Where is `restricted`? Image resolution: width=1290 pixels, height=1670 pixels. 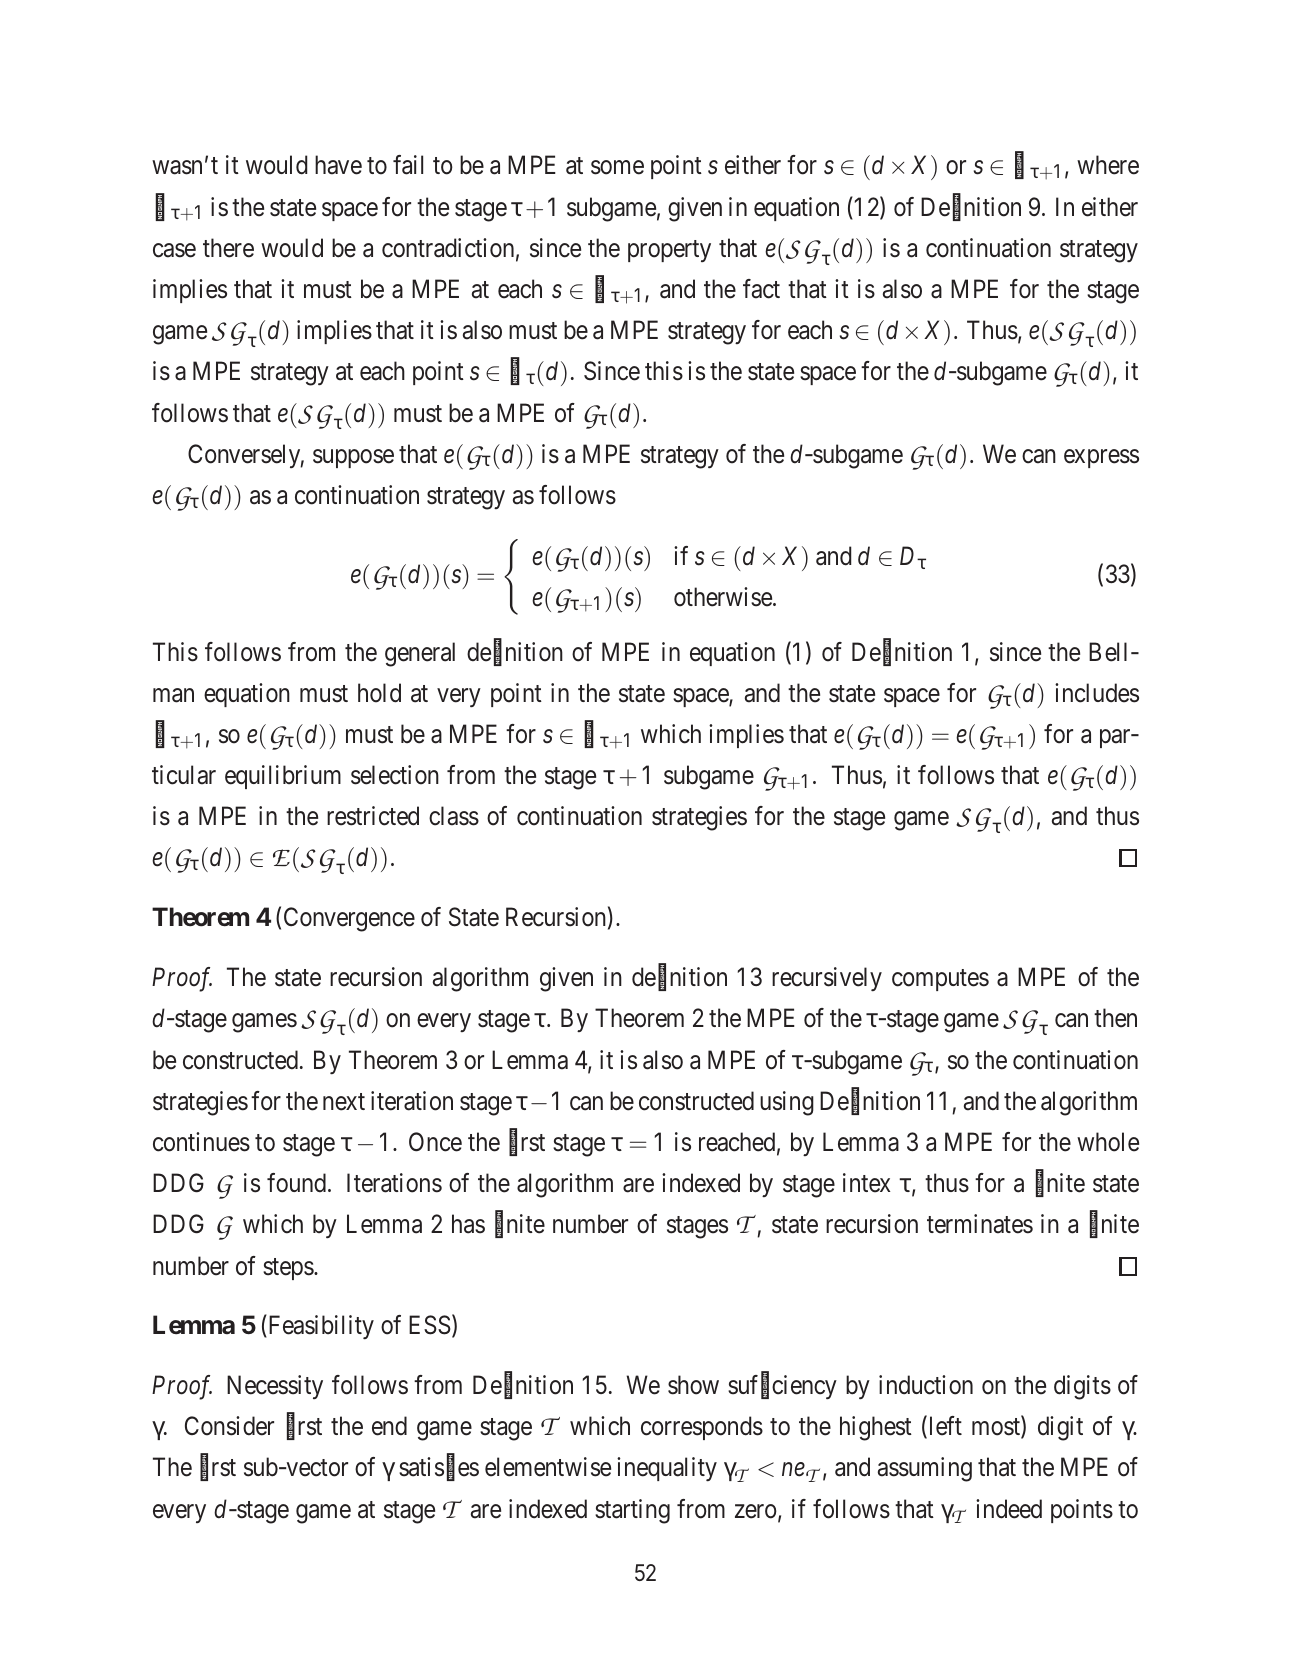
restricted is located at coordinates (373, 816).
